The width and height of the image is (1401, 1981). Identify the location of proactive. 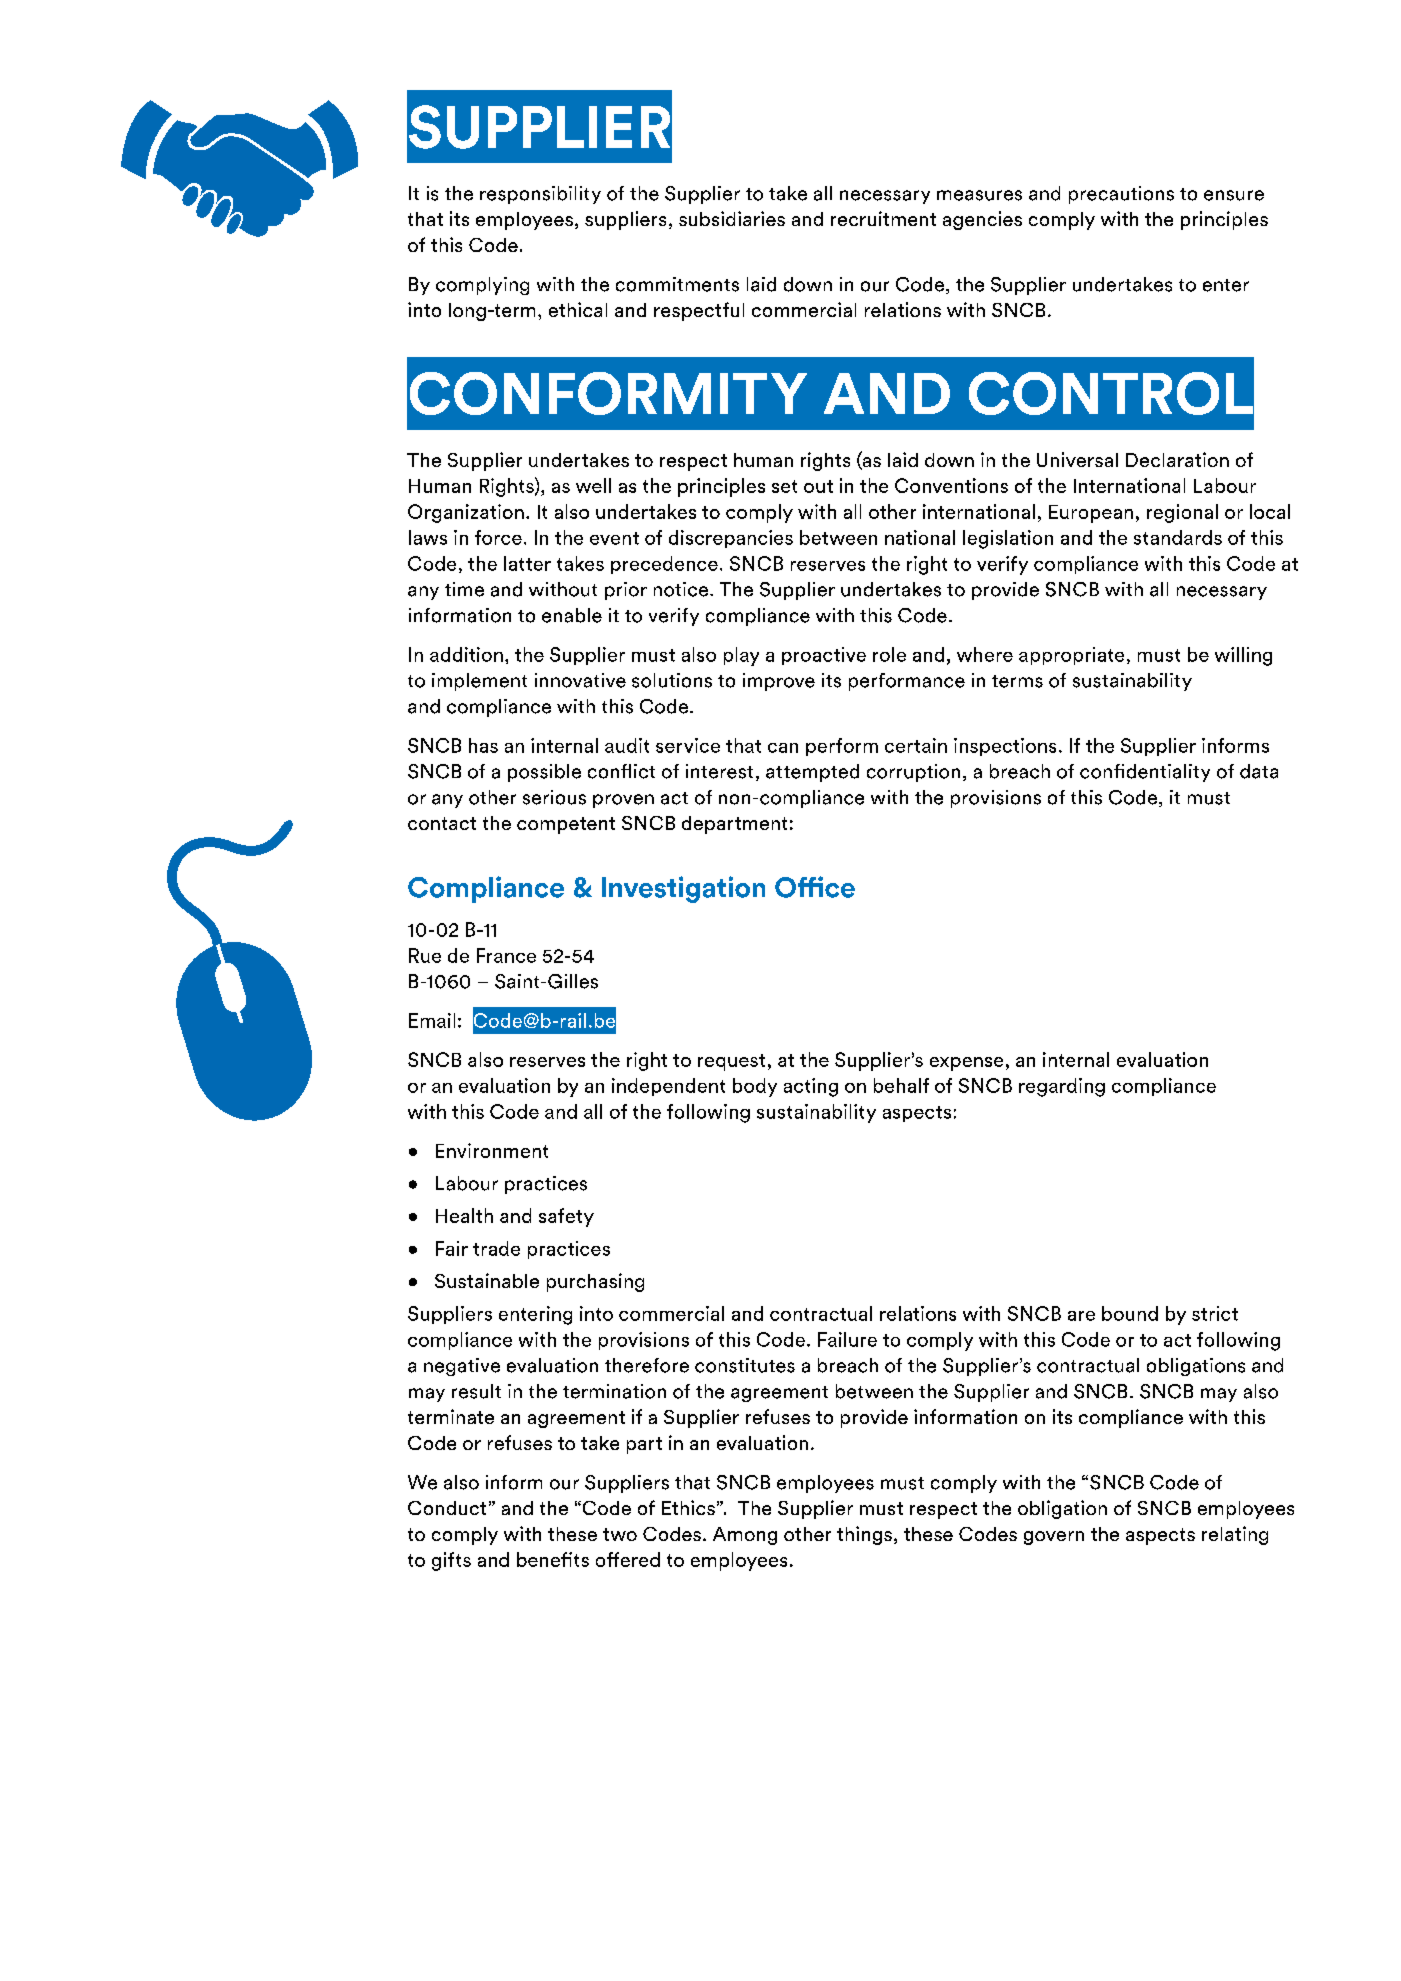
(824, 656).
